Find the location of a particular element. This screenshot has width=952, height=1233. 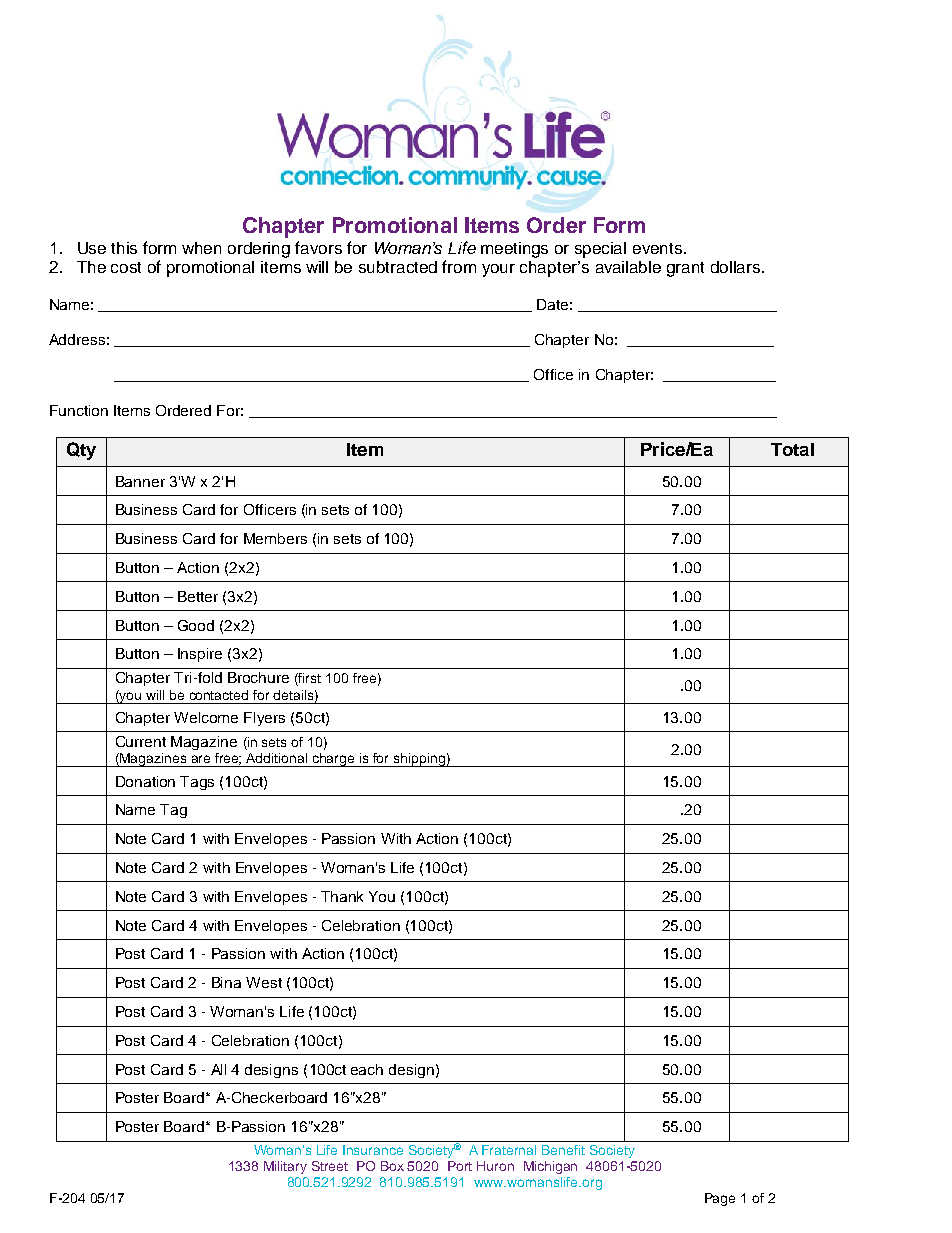

Page is located at coordinates (720, 1199).
